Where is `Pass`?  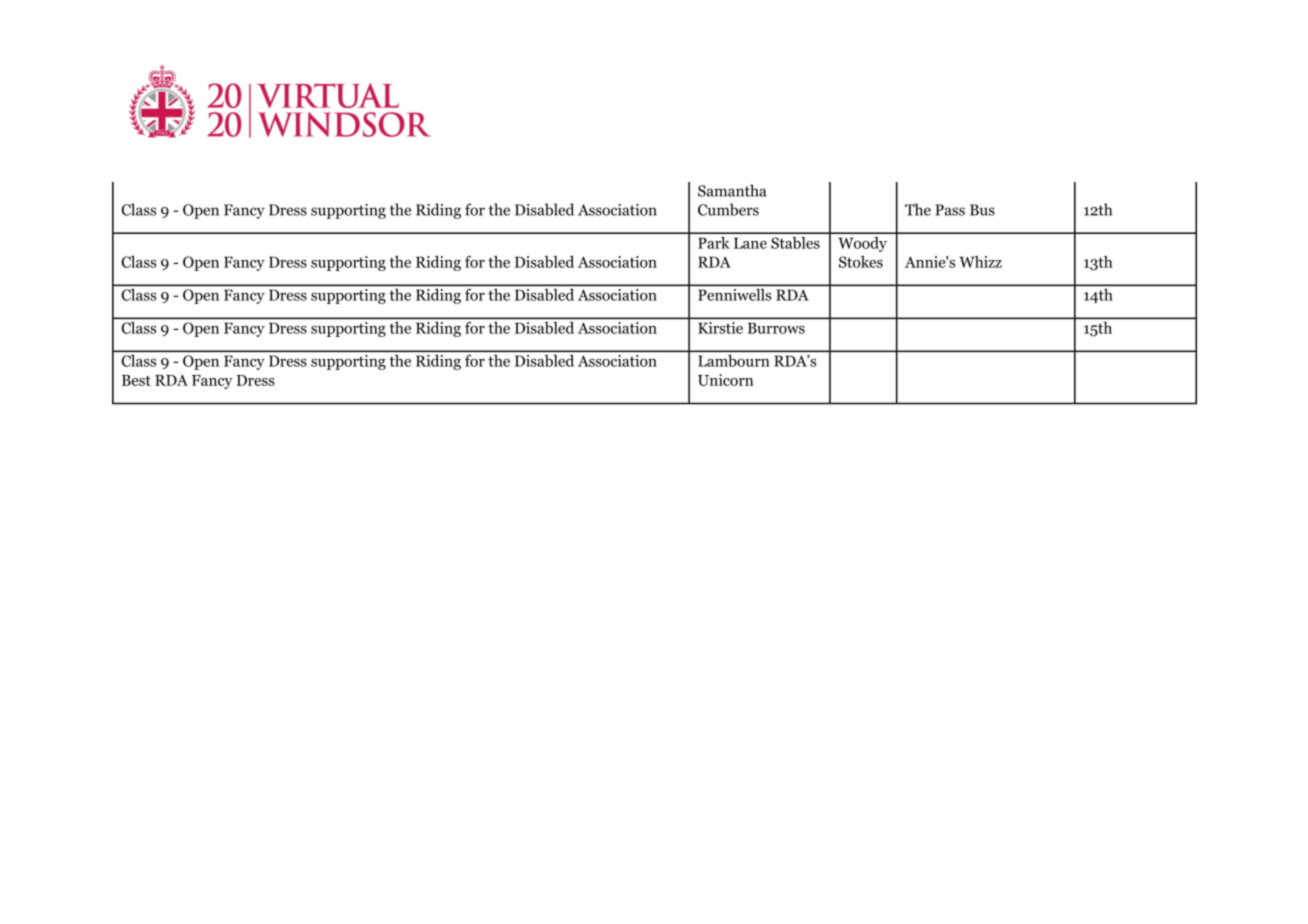
Pass is located at coordinates (950, 210).
